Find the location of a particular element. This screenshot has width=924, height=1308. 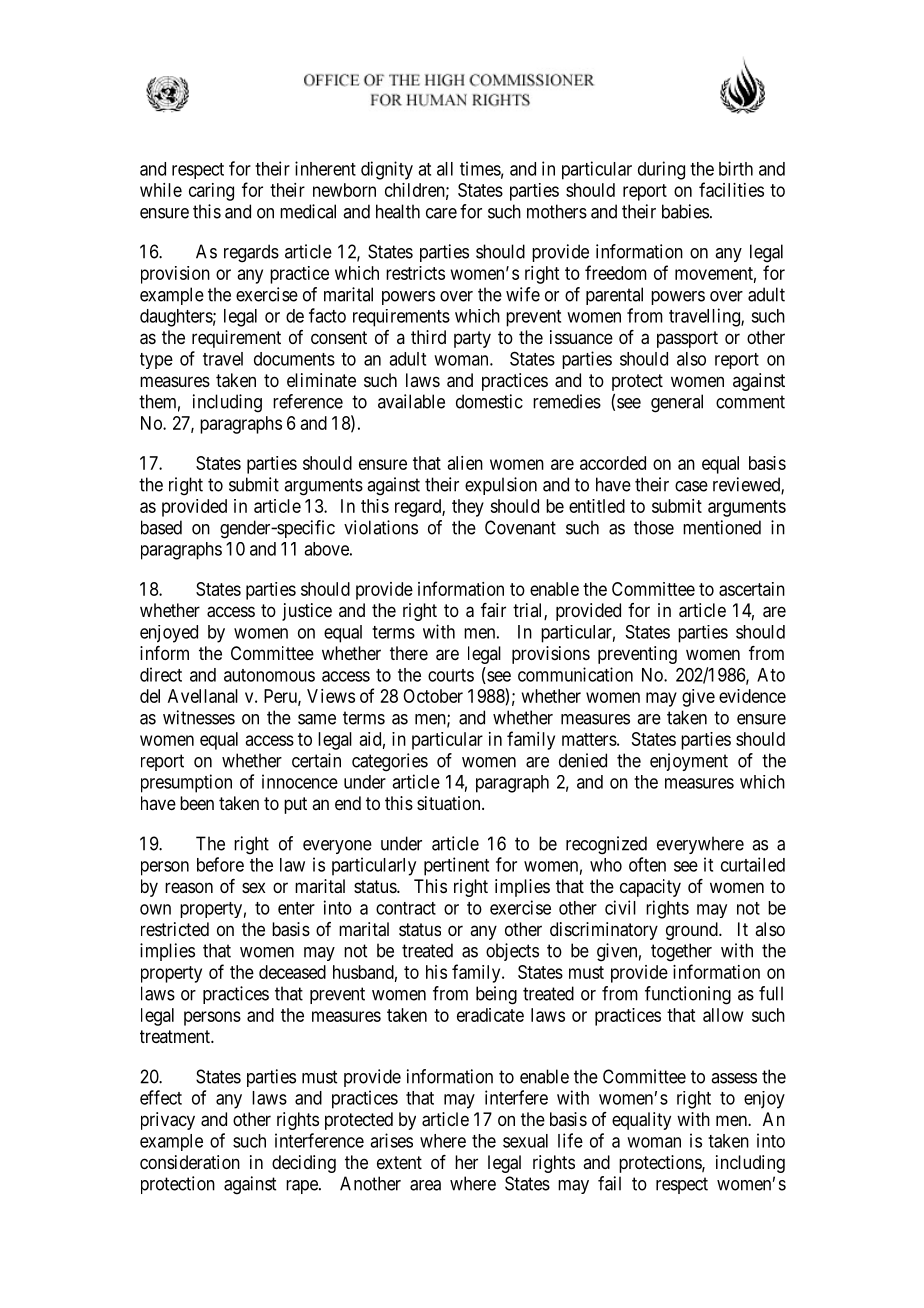

evidence is located at coordinates (752, 696).
